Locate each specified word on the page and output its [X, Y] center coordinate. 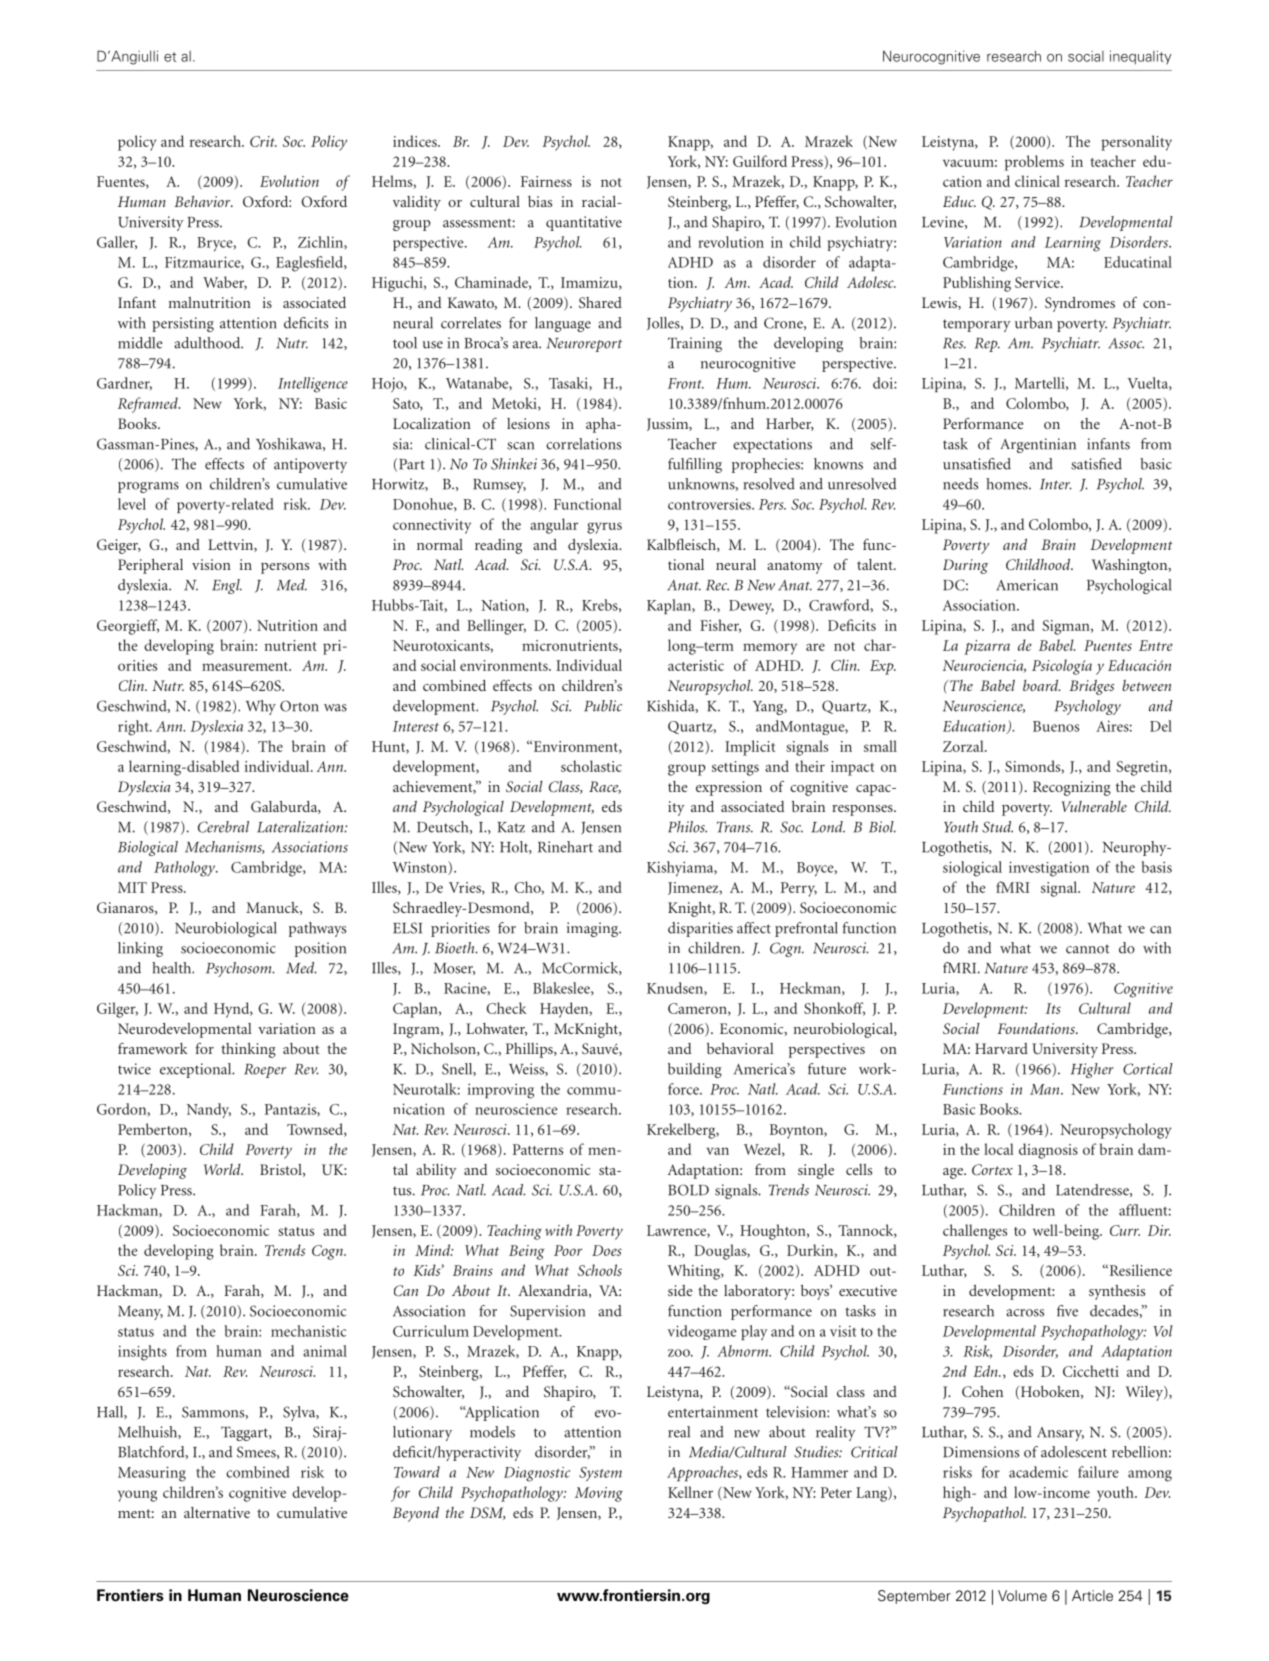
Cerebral [223, 827]
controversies [710, 504]
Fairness [546, 181]
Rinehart [565, 847]
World [223, 1169]
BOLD [688, 1190]
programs [148, 487]
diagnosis [1048, 1151]
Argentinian [1038, 445]
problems [1034, 163]
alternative [217, 1512]
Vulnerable [1094, 806]
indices [416, 141]
